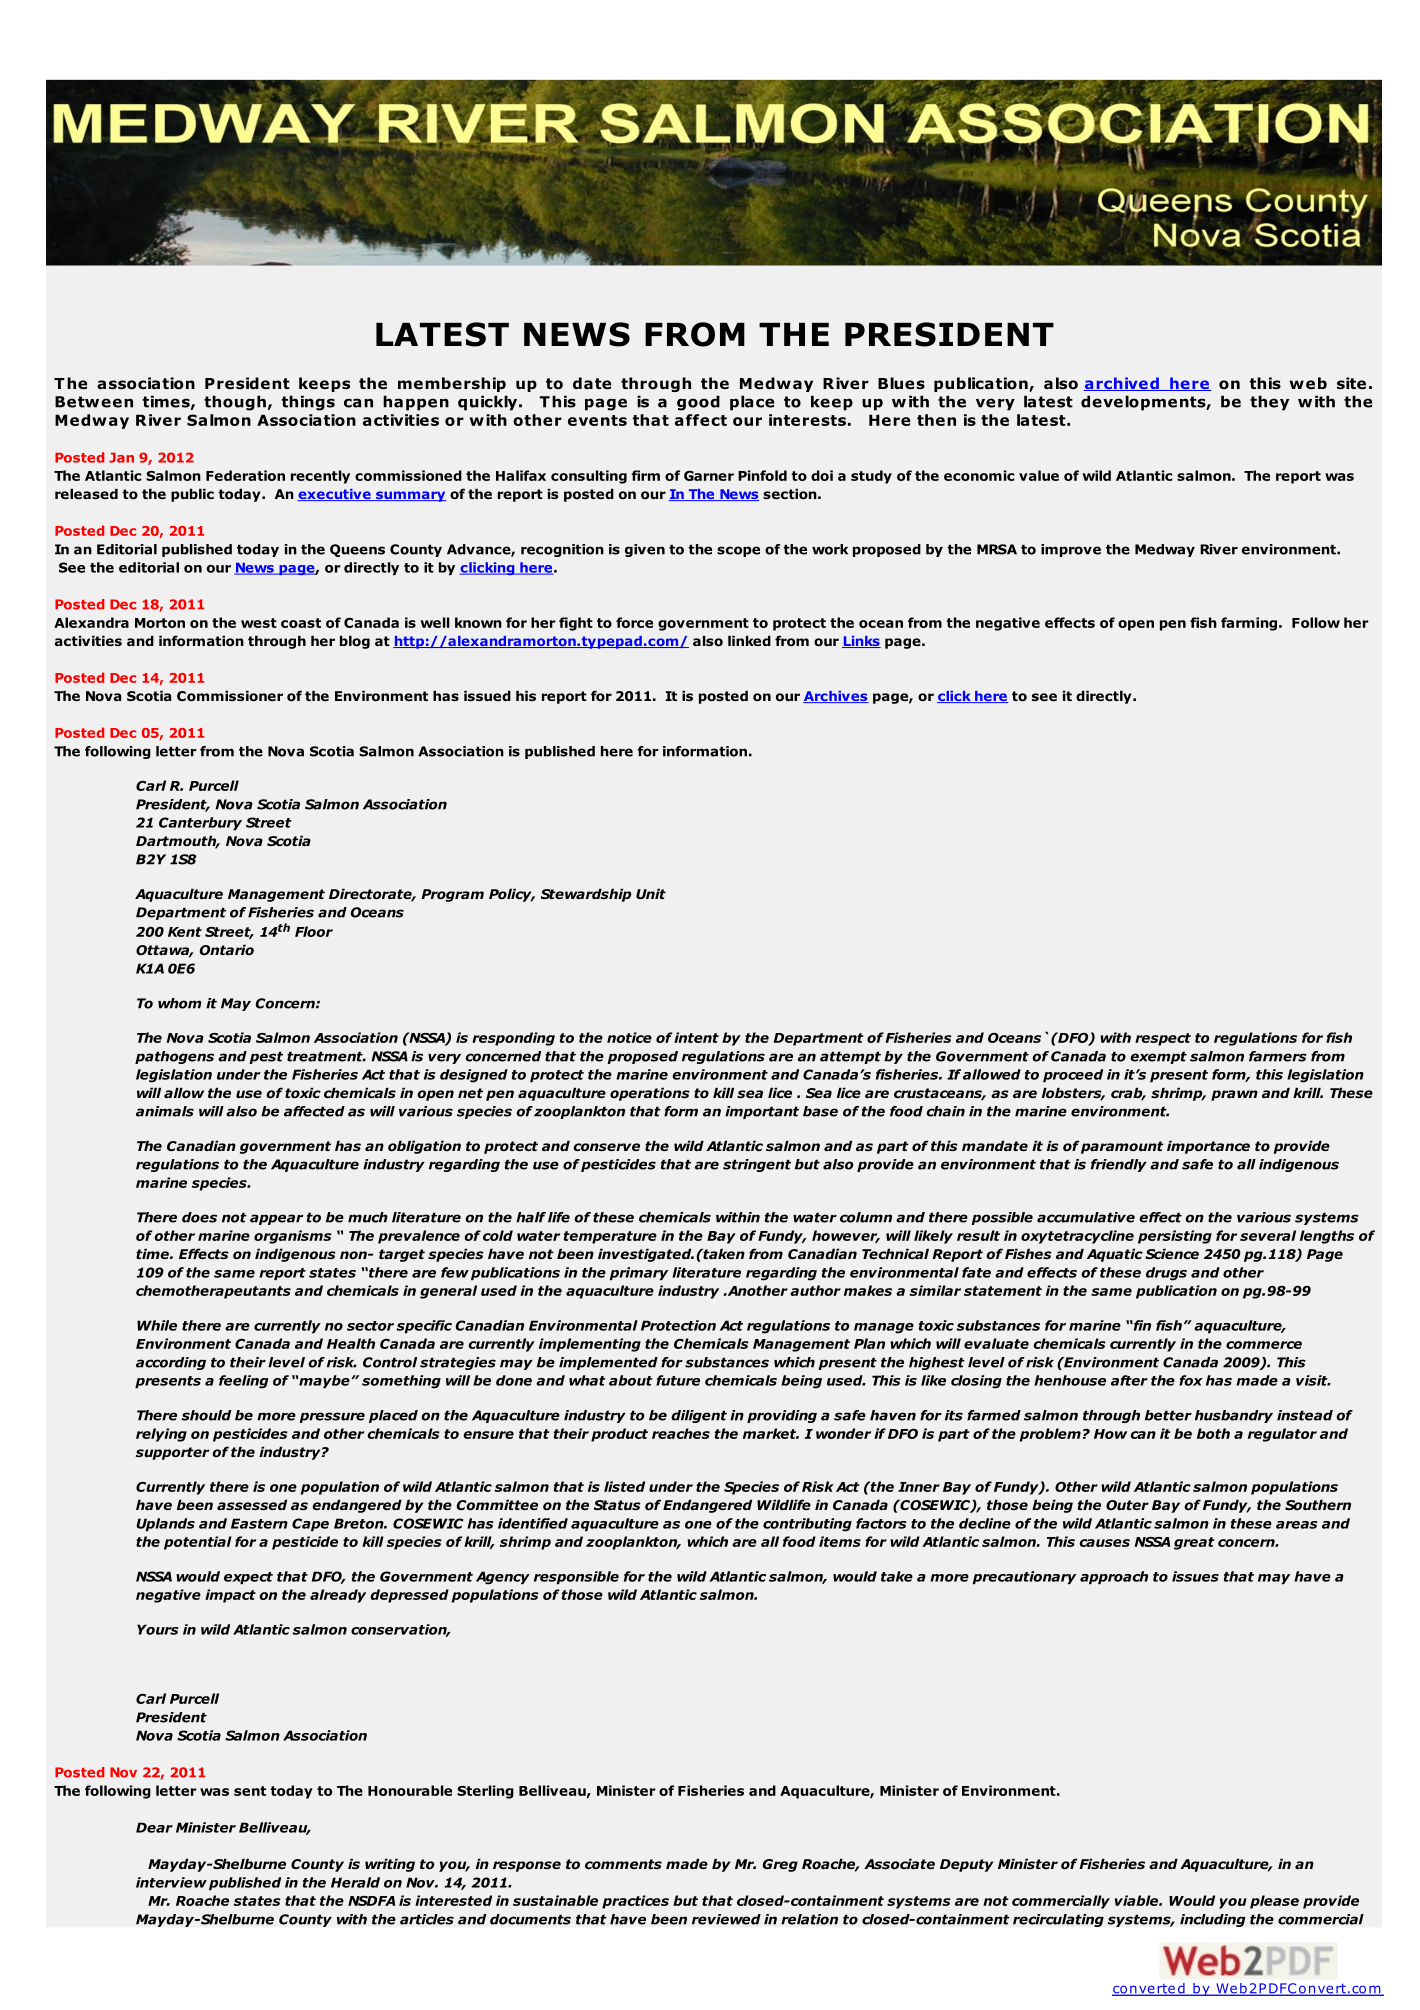 The image size is (1420, 2010). What do you see at coordinates (230, 696) in the screenshot?
I see `Commissioner` at bounding box center [230, 696].
